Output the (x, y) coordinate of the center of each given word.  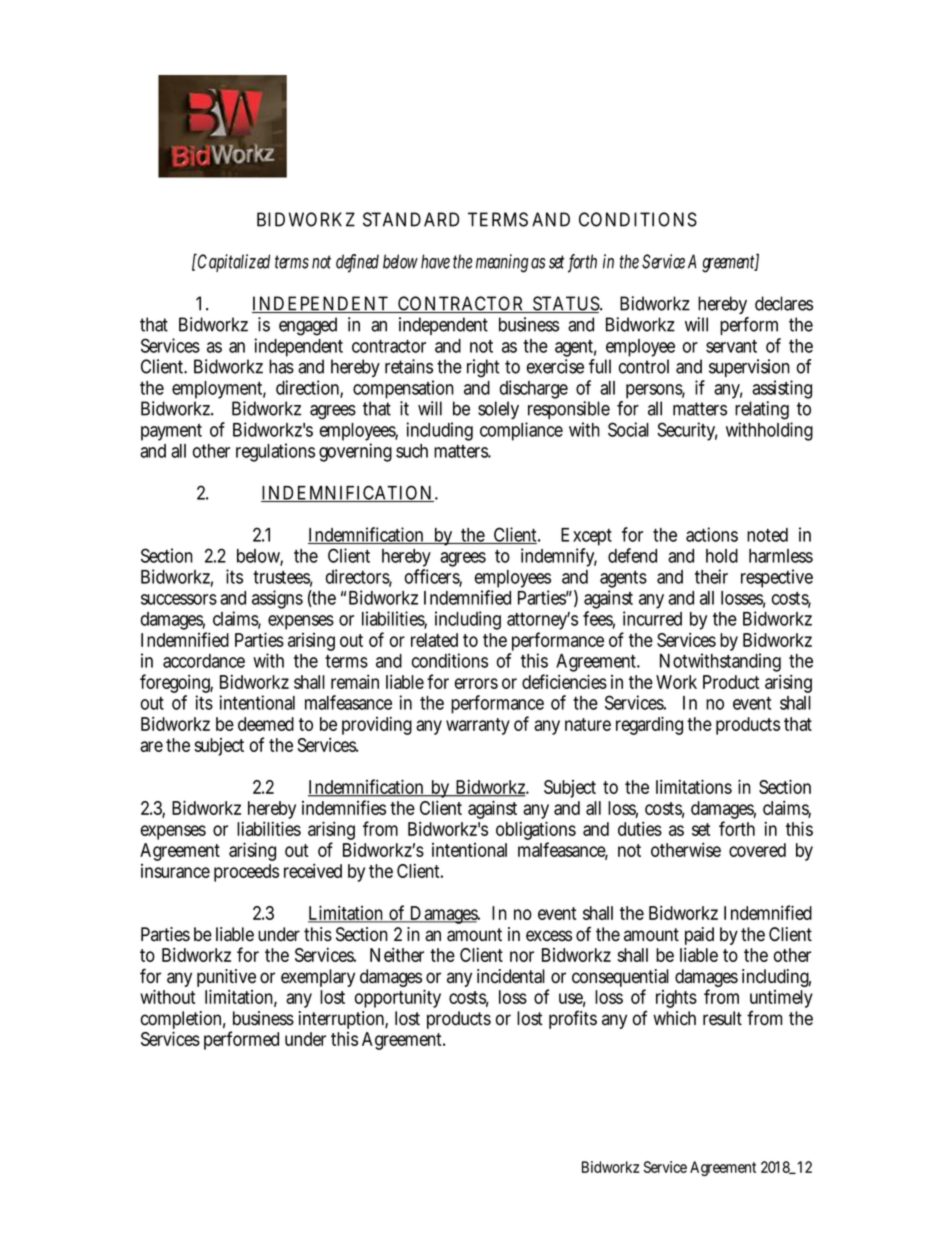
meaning (502, 263)
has (281, 366)
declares (784, 303)
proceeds (246, 873)
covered (757, 850)
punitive (226, 979)
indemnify (559, 557)
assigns (277, 599)
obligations (536, 832)
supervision (749, 368)
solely (498, 410)
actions (712, 534)
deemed (266, 724)
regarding (649, 725)
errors (476, 683)
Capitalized (232, 262)
